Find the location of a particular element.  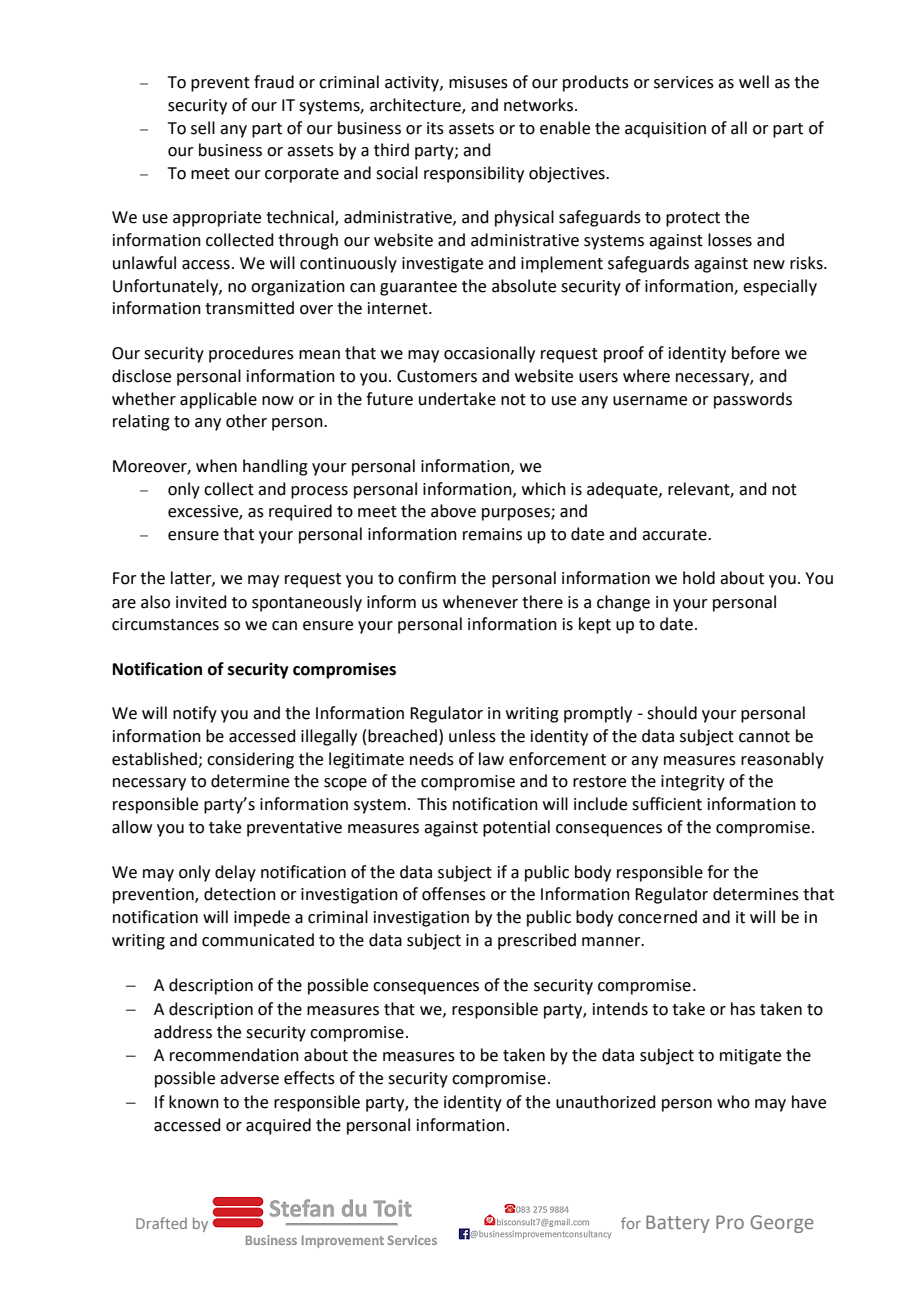

delay is located at coordinates (235, 873).
